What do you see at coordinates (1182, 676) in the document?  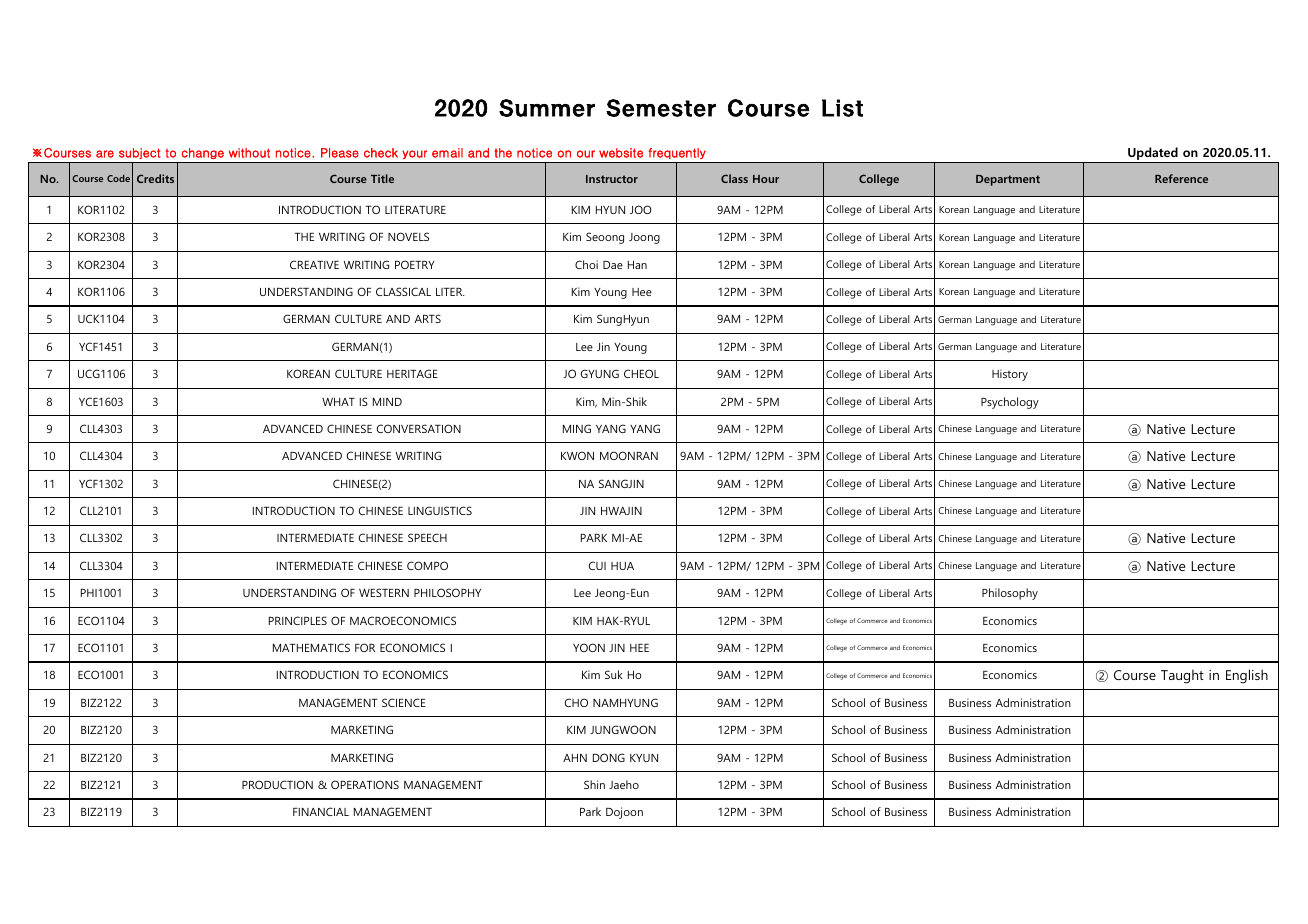 I see `Taught` at bounding box center [1182, 676].
